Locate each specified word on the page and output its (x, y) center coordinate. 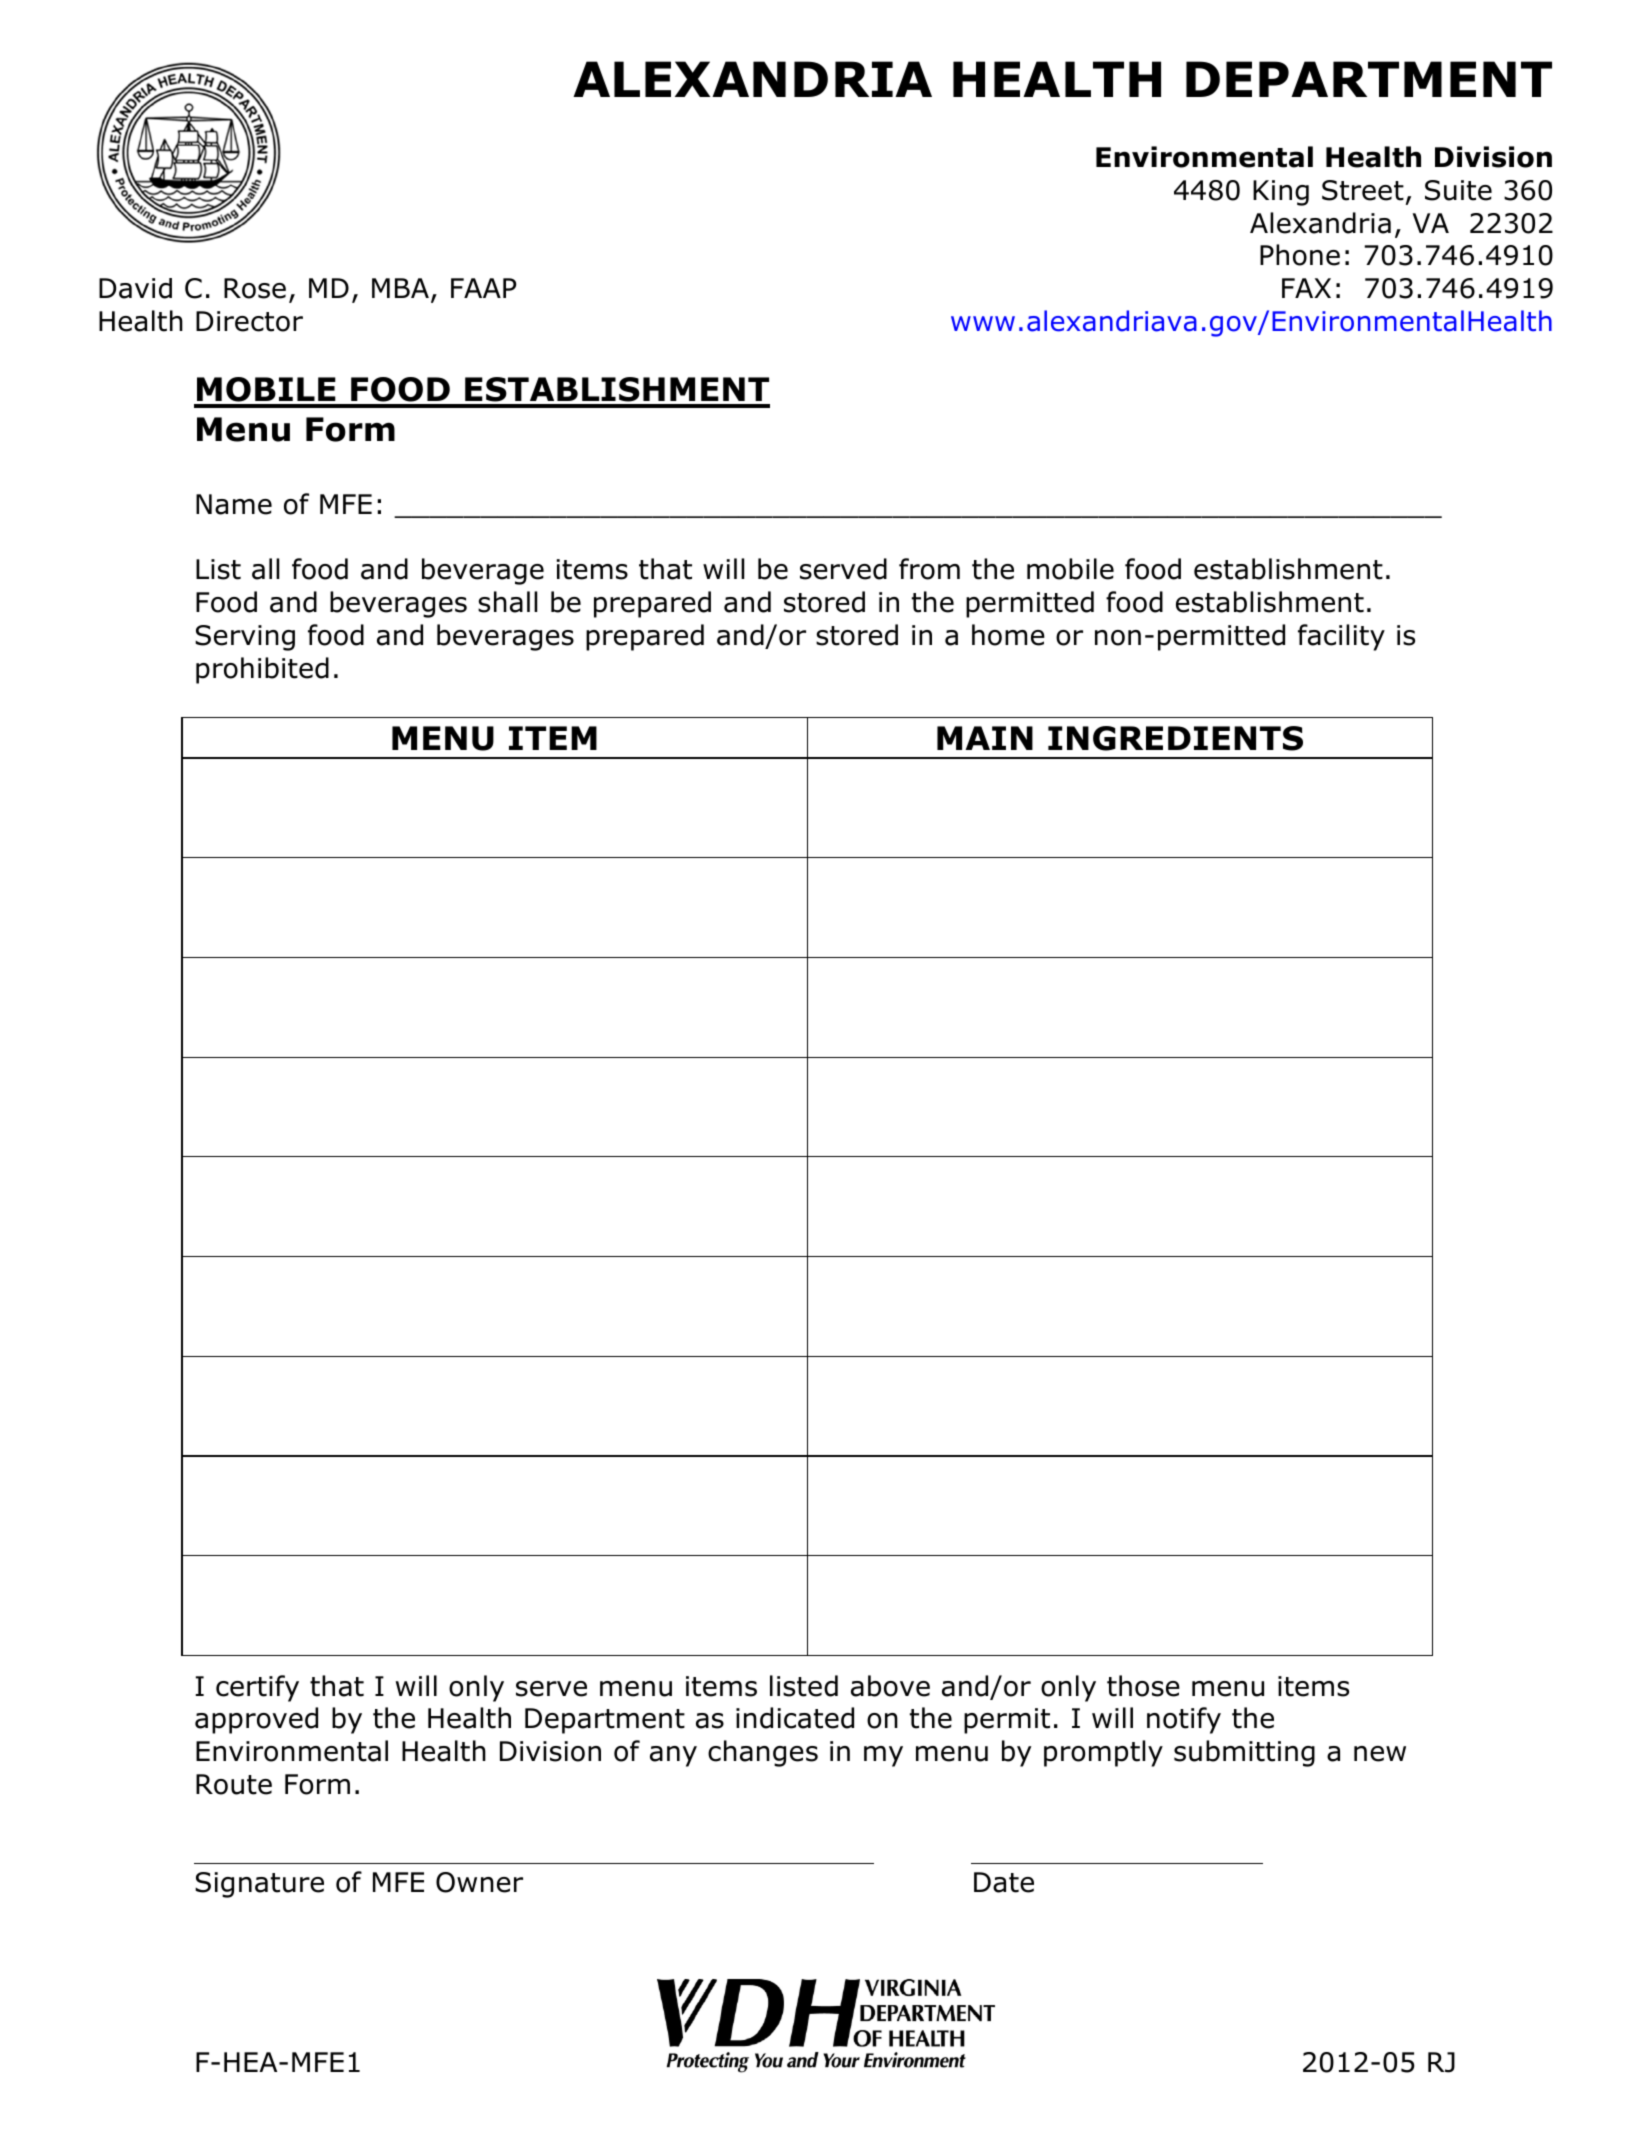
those (1143, 1686)
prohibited (262, 670)
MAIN (985, 738)
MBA (400, 288)
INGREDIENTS (1175, 738)
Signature (259, 1885)
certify (257, 1688)
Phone (1300, 255)
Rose (255, 288)
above (890, 1686)
